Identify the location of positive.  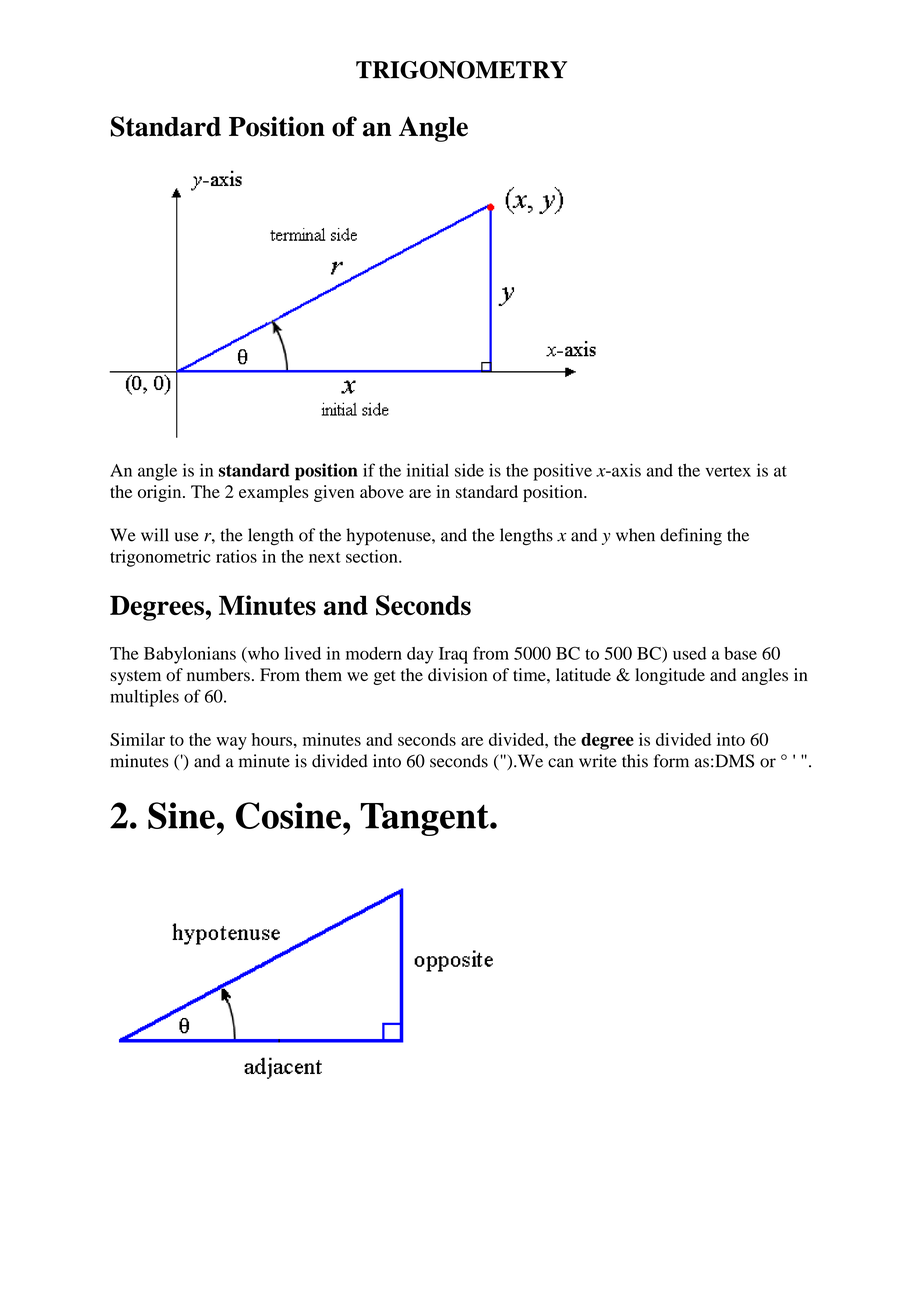
(562, 472).
